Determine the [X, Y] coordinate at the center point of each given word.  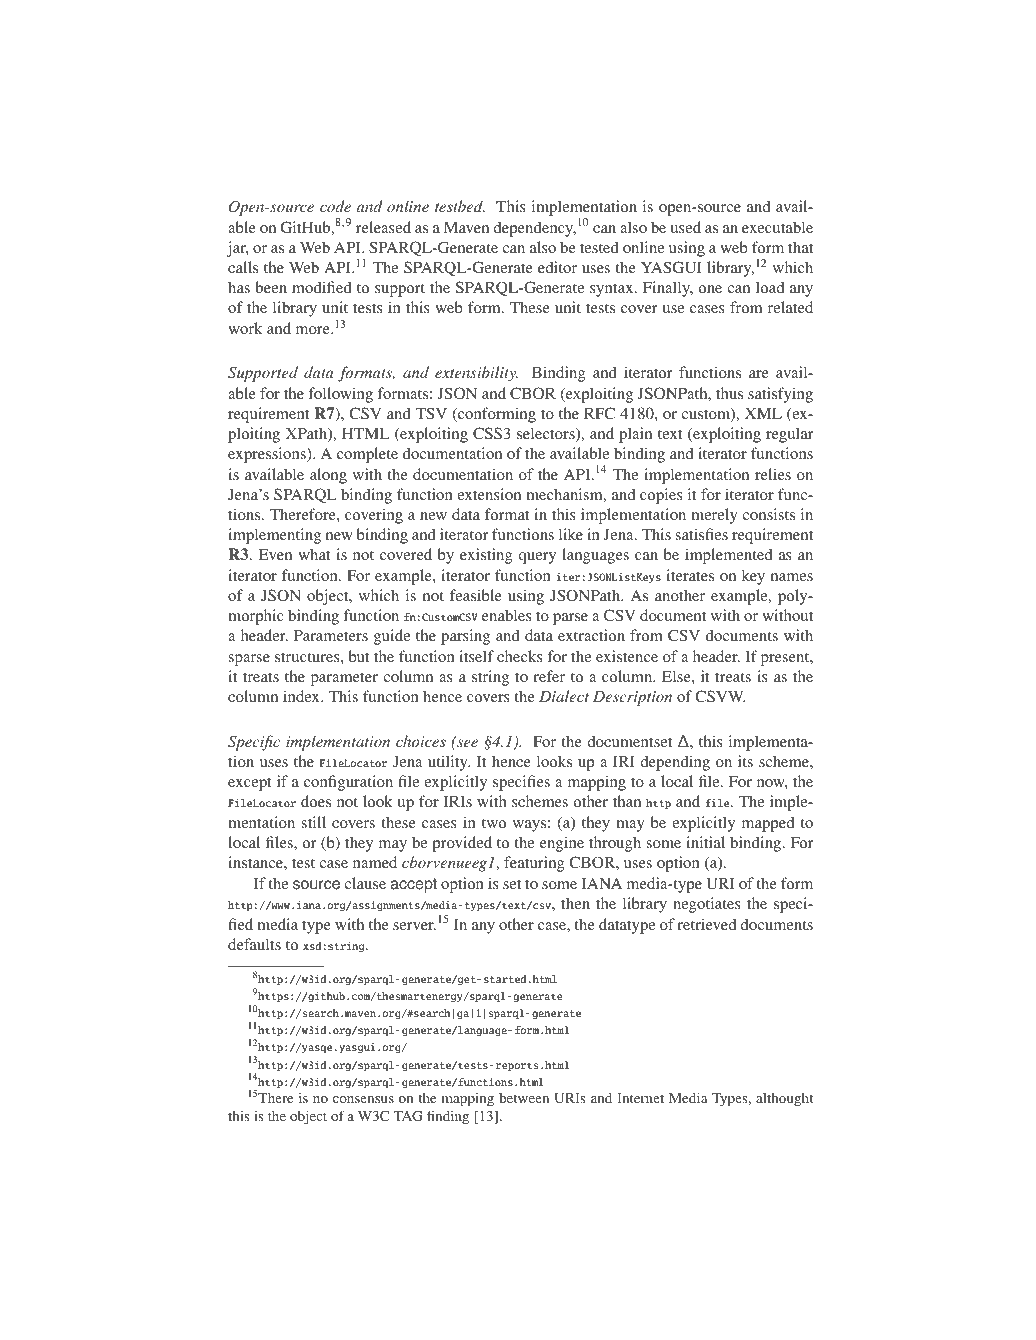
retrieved [706, 924]
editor [557, 267]
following [340, 395]
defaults [254, 944]
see [466, 742]
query [537, 558]
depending [675, 763]
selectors [547, 434]
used [685, 227]
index [302, 696]
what [314, 554]
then [575, 903]
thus [729, 393]
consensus [363, 1099]
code [335, 206]
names [792, 577]
